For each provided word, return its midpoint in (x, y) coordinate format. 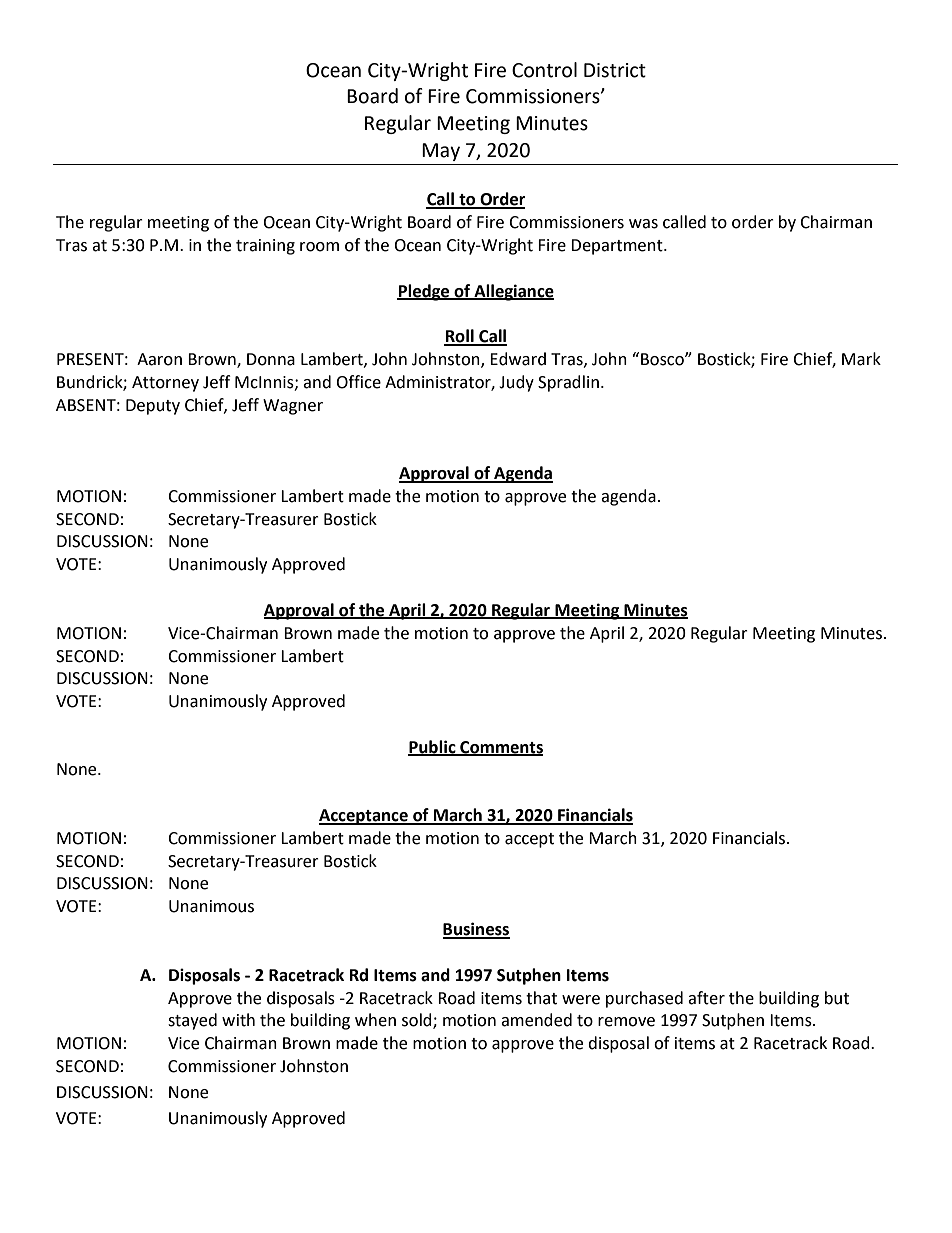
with (238, 1020)
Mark (861, 359)
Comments (500, 748)
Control (544, 70)
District (615, 70)
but (837, 998)
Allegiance (513, 292)
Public (433, 747)
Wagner (293, 407)
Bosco (663, 359)
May (441, 152)
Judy (516, 383)
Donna (271, 359)
